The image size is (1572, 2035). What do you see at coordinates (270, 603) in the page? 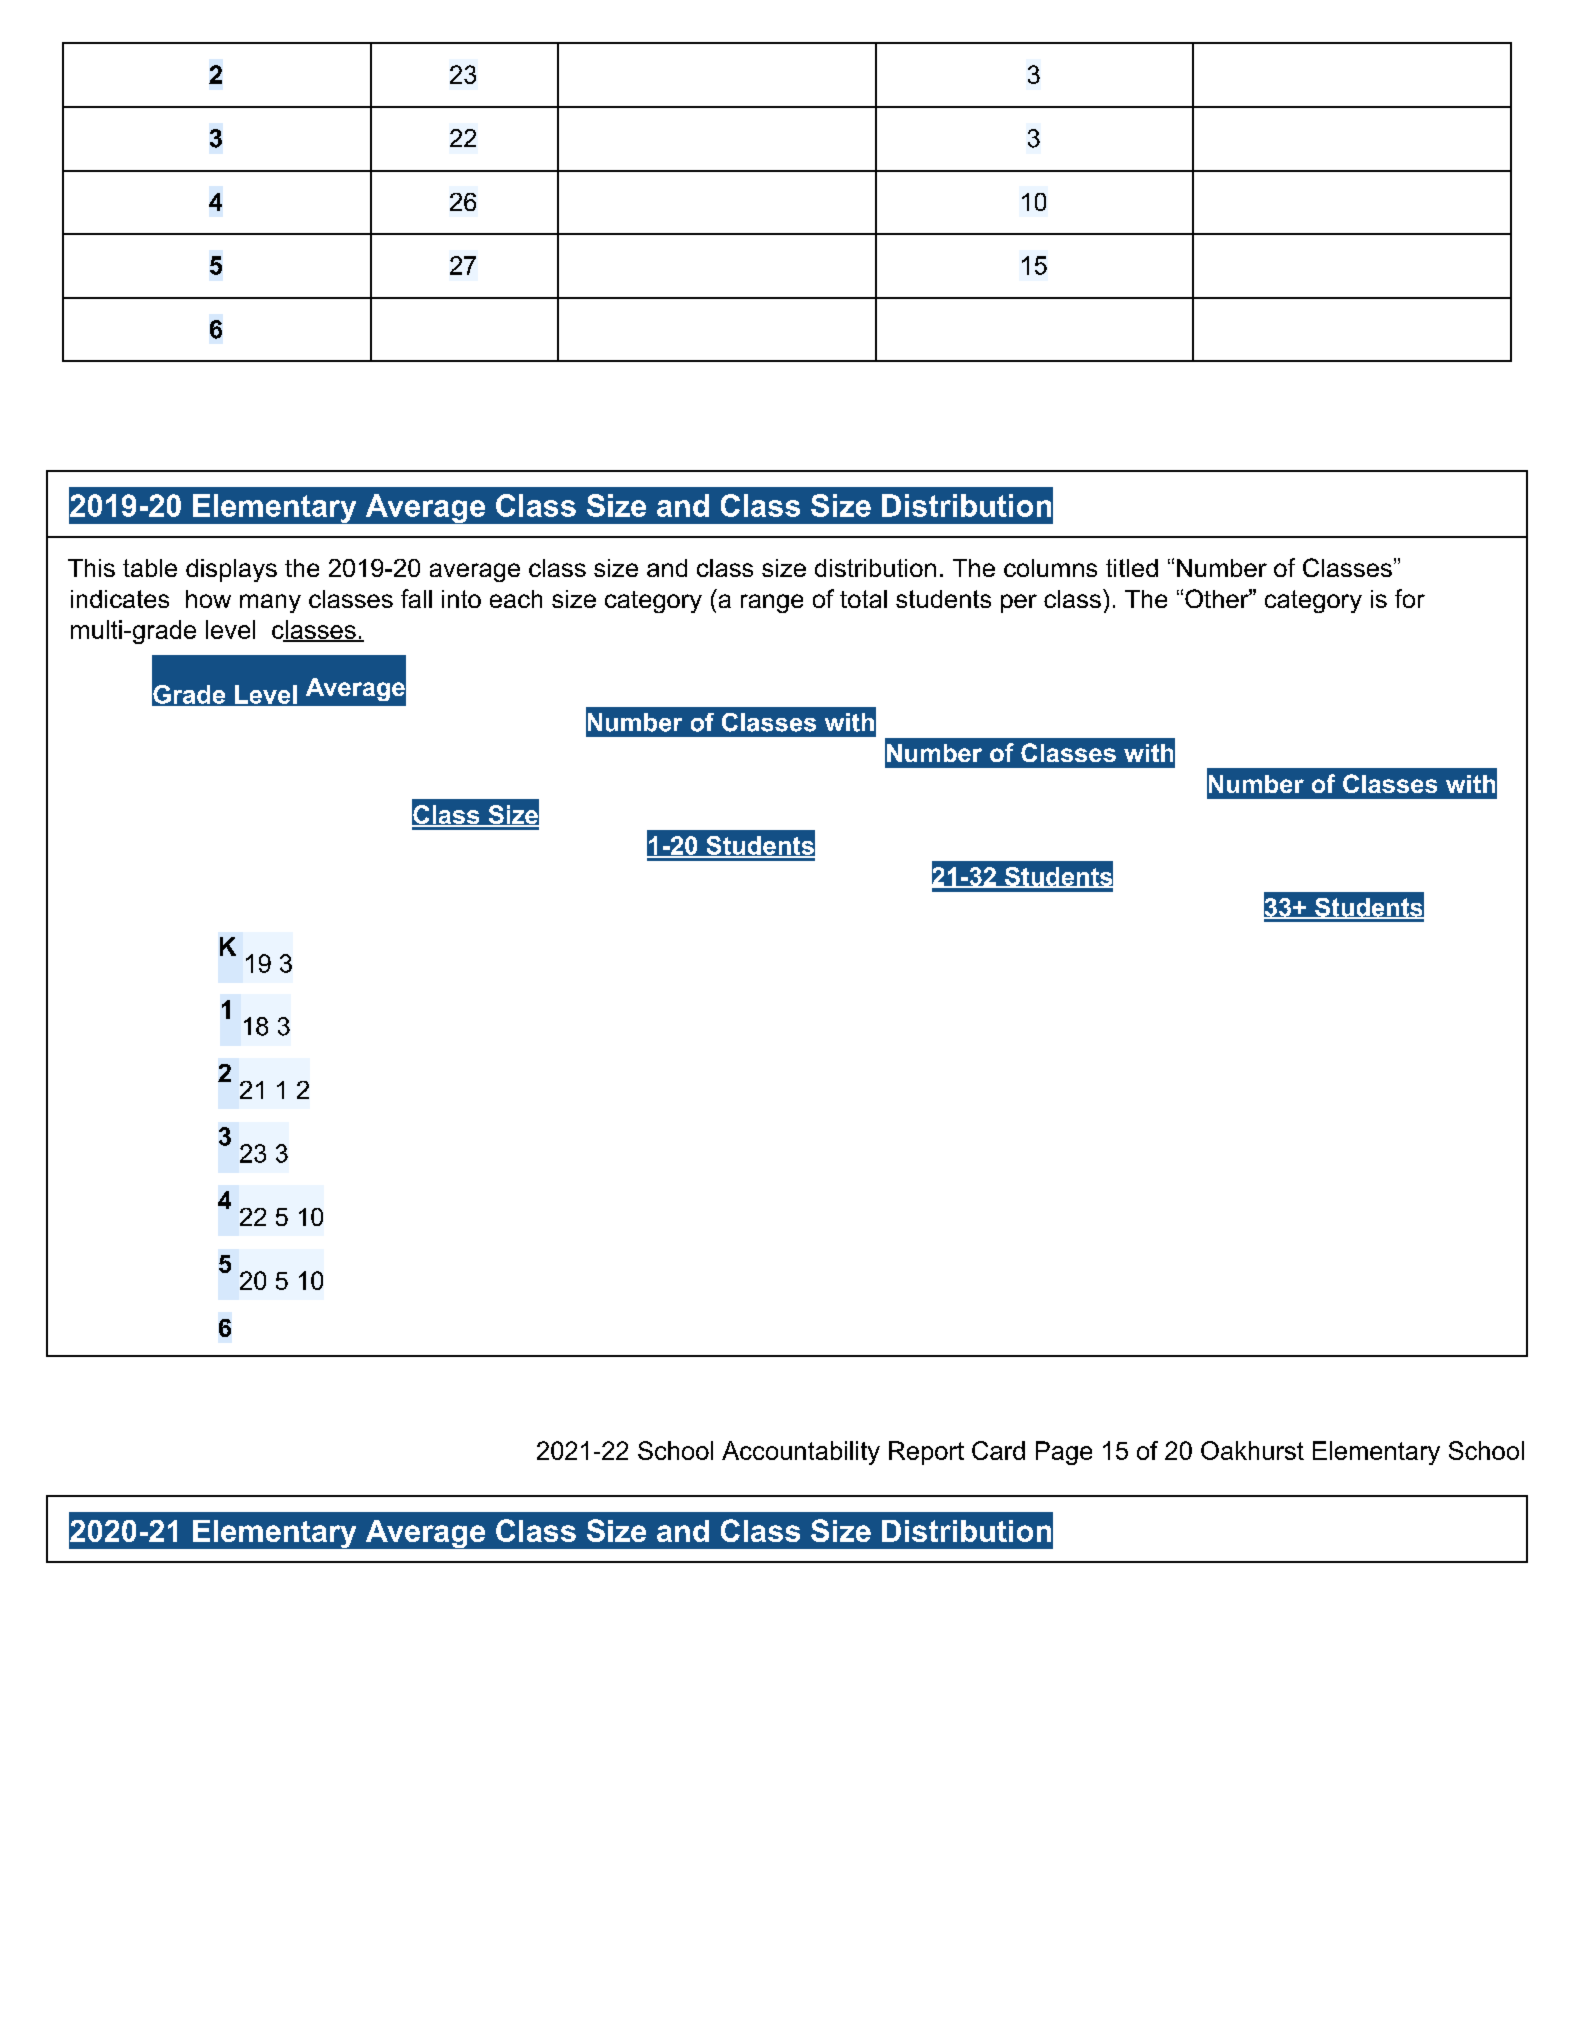
I see `many` at bounding box center [270, 603].
